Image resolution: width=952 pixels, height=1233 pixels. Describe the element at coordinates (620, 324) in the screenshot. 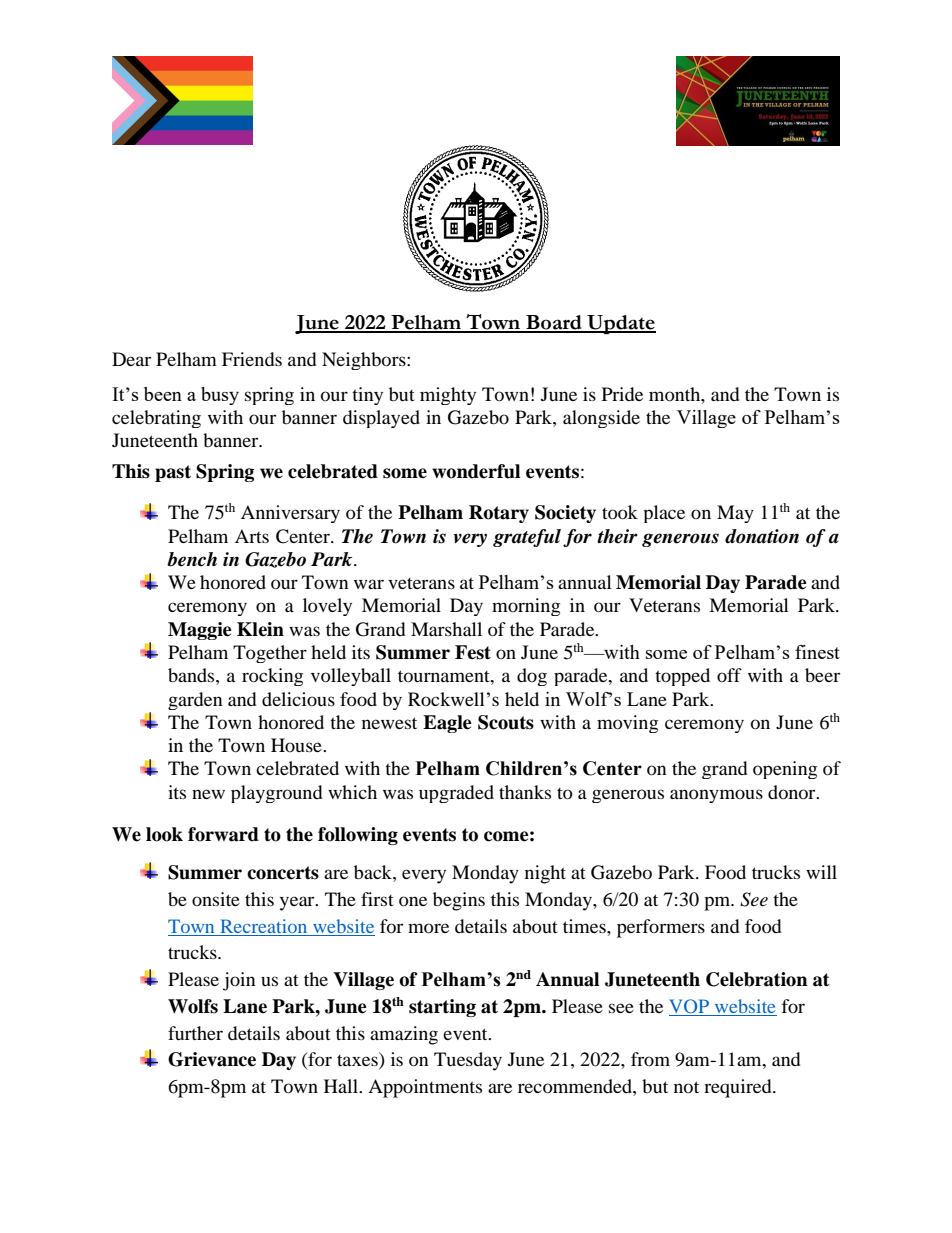

I see `Update` at that location.
